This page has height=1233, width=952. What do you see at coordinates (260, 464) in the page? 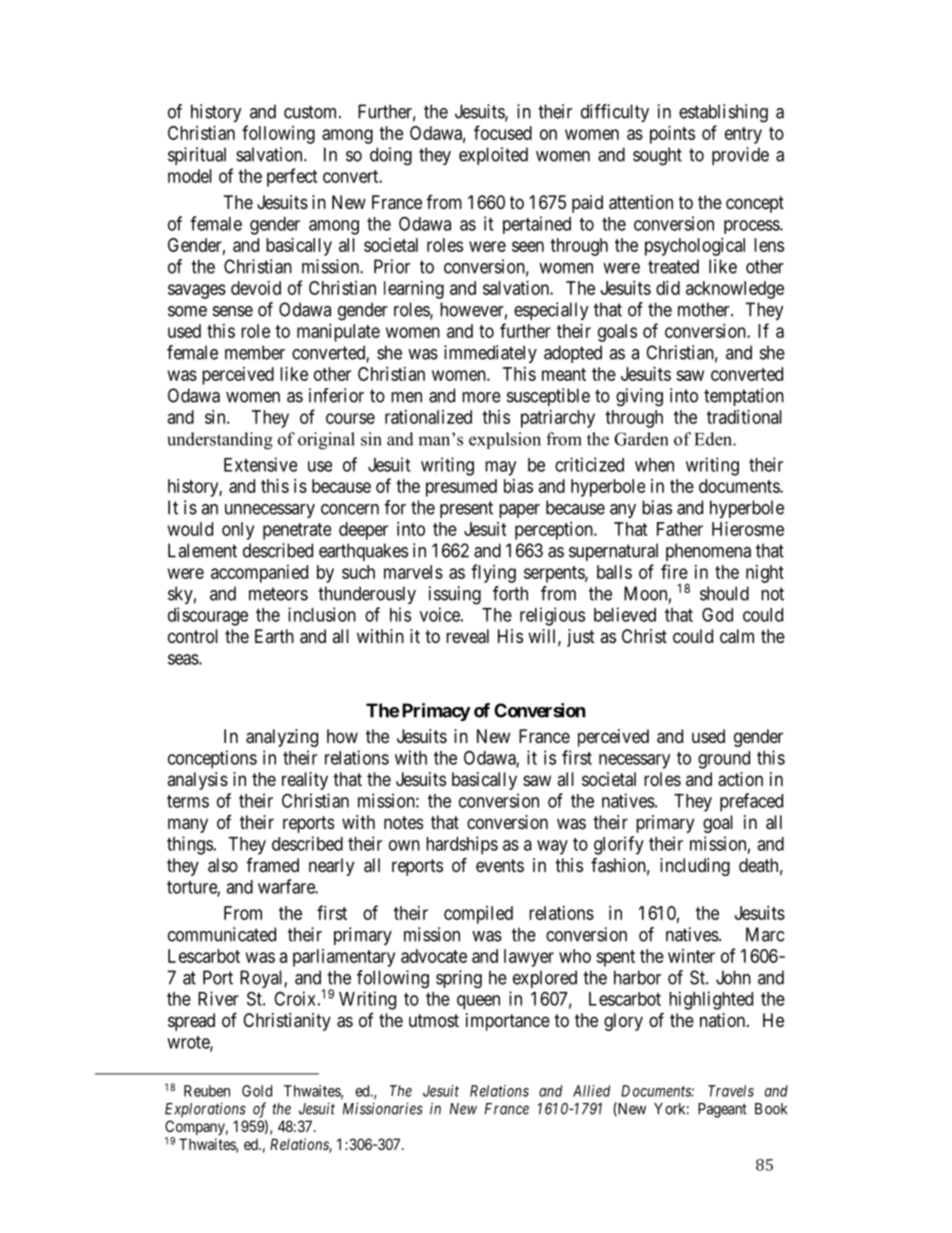
I see `Extensive` at bounding box center [260, 464].
